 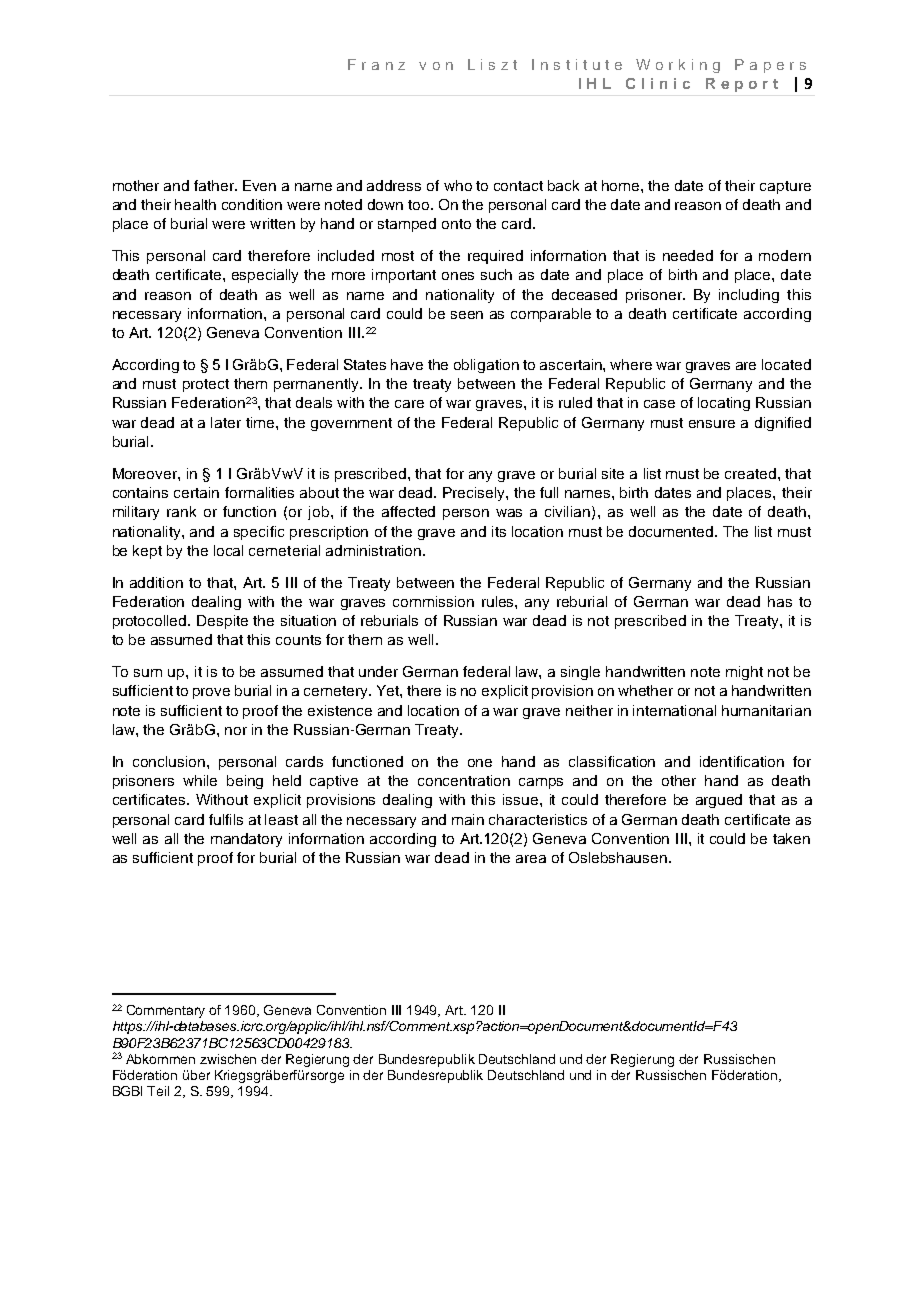 What do you see at coordinates (181, 511) in the screenshot?
I see `rank` at bounding box center [181, 511].
